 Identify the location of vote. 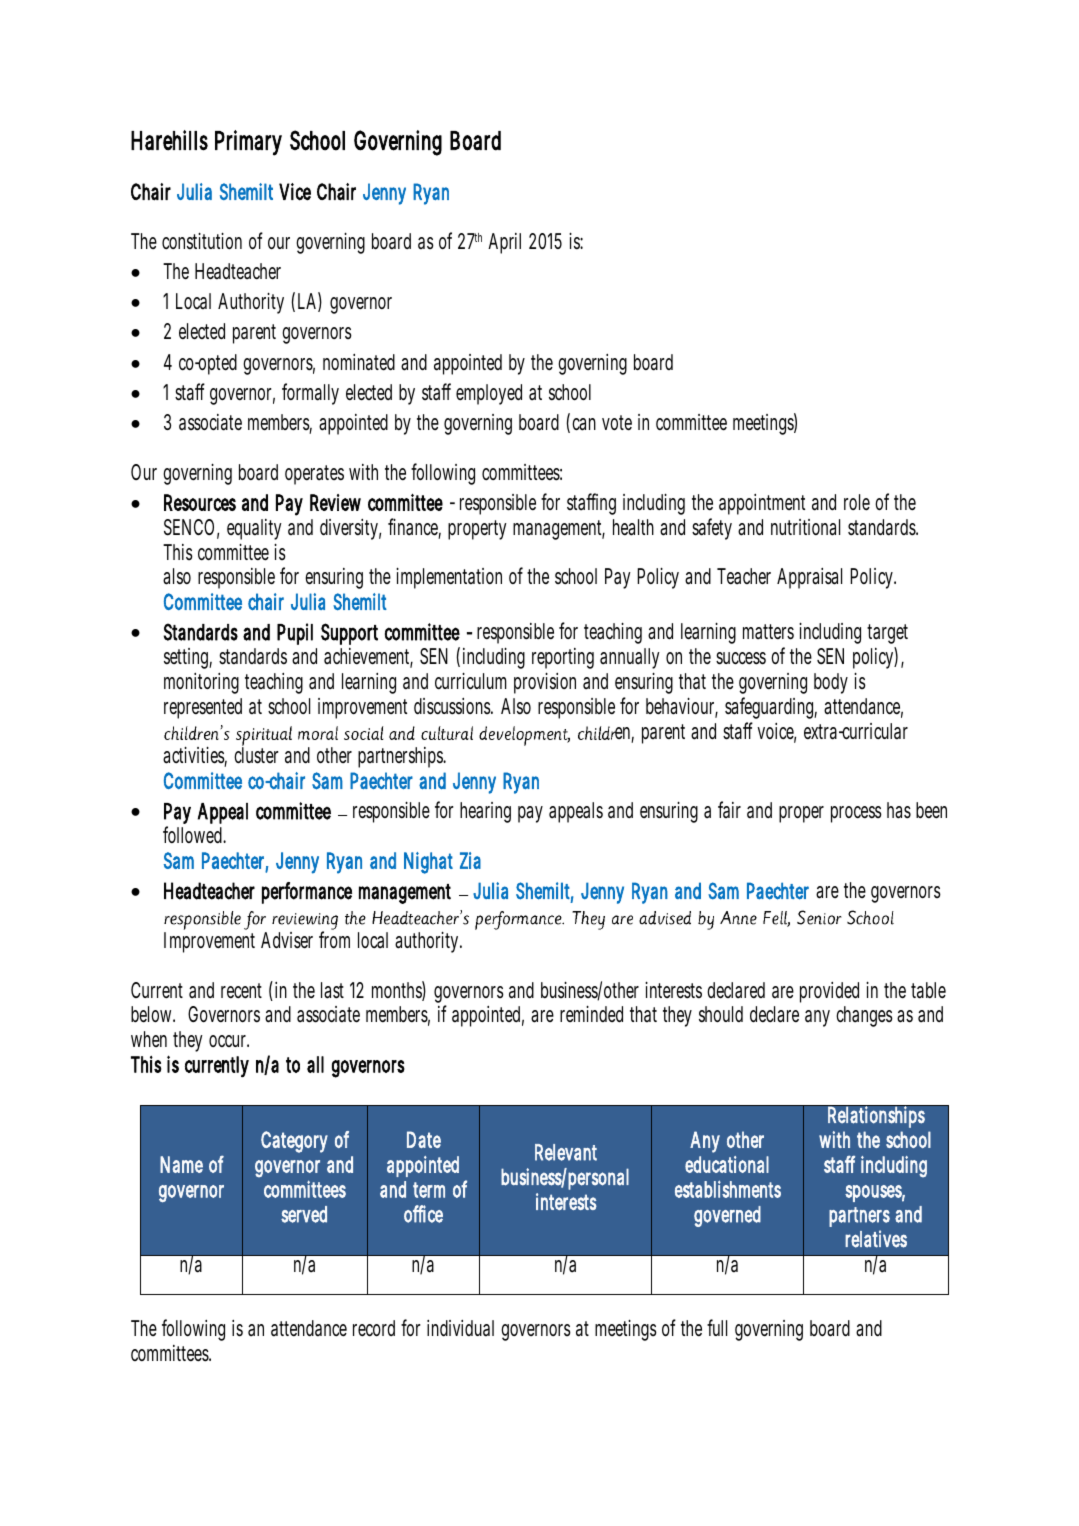
(617, 423).
